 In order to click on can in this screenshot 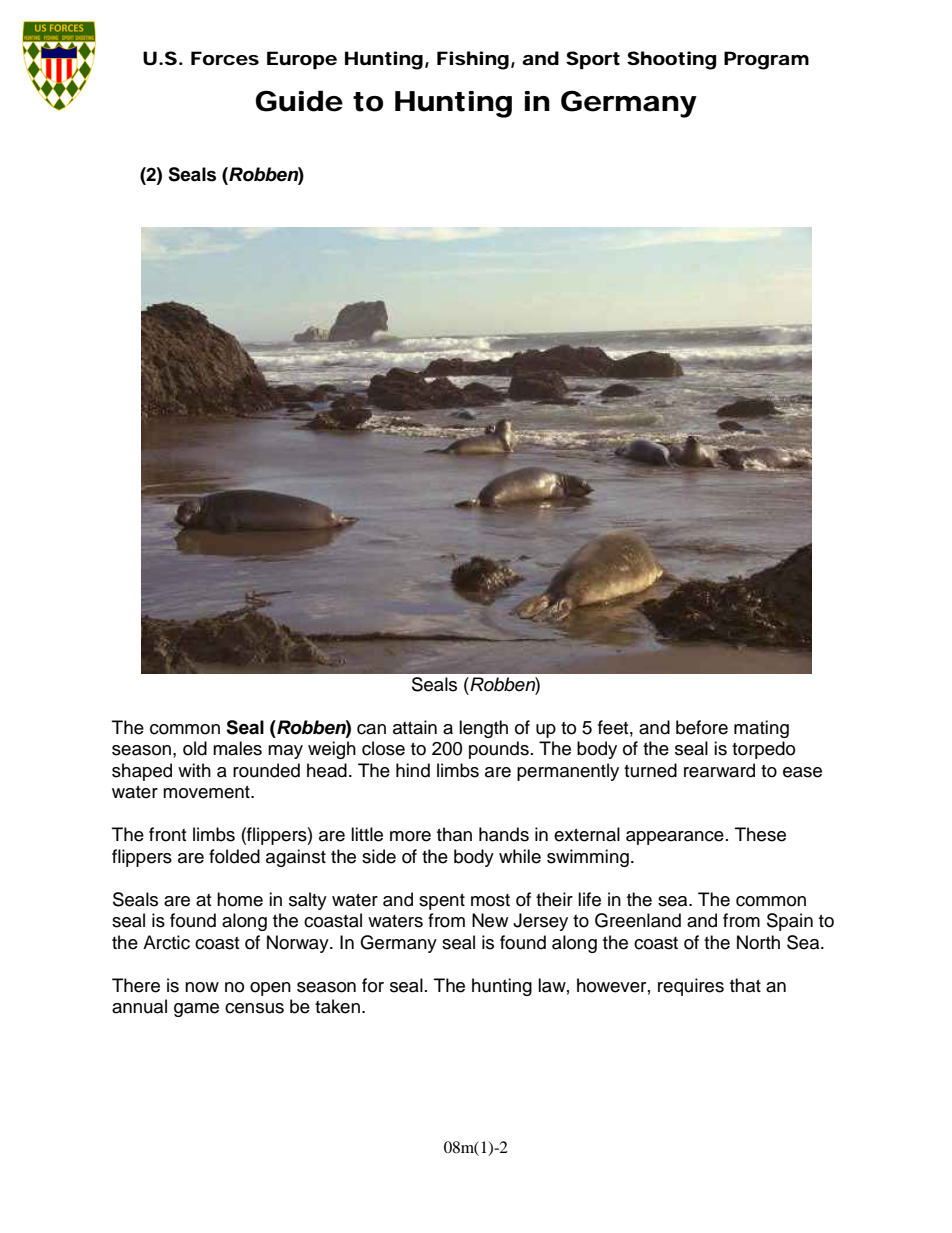, I will do `click(371, 729)`.
